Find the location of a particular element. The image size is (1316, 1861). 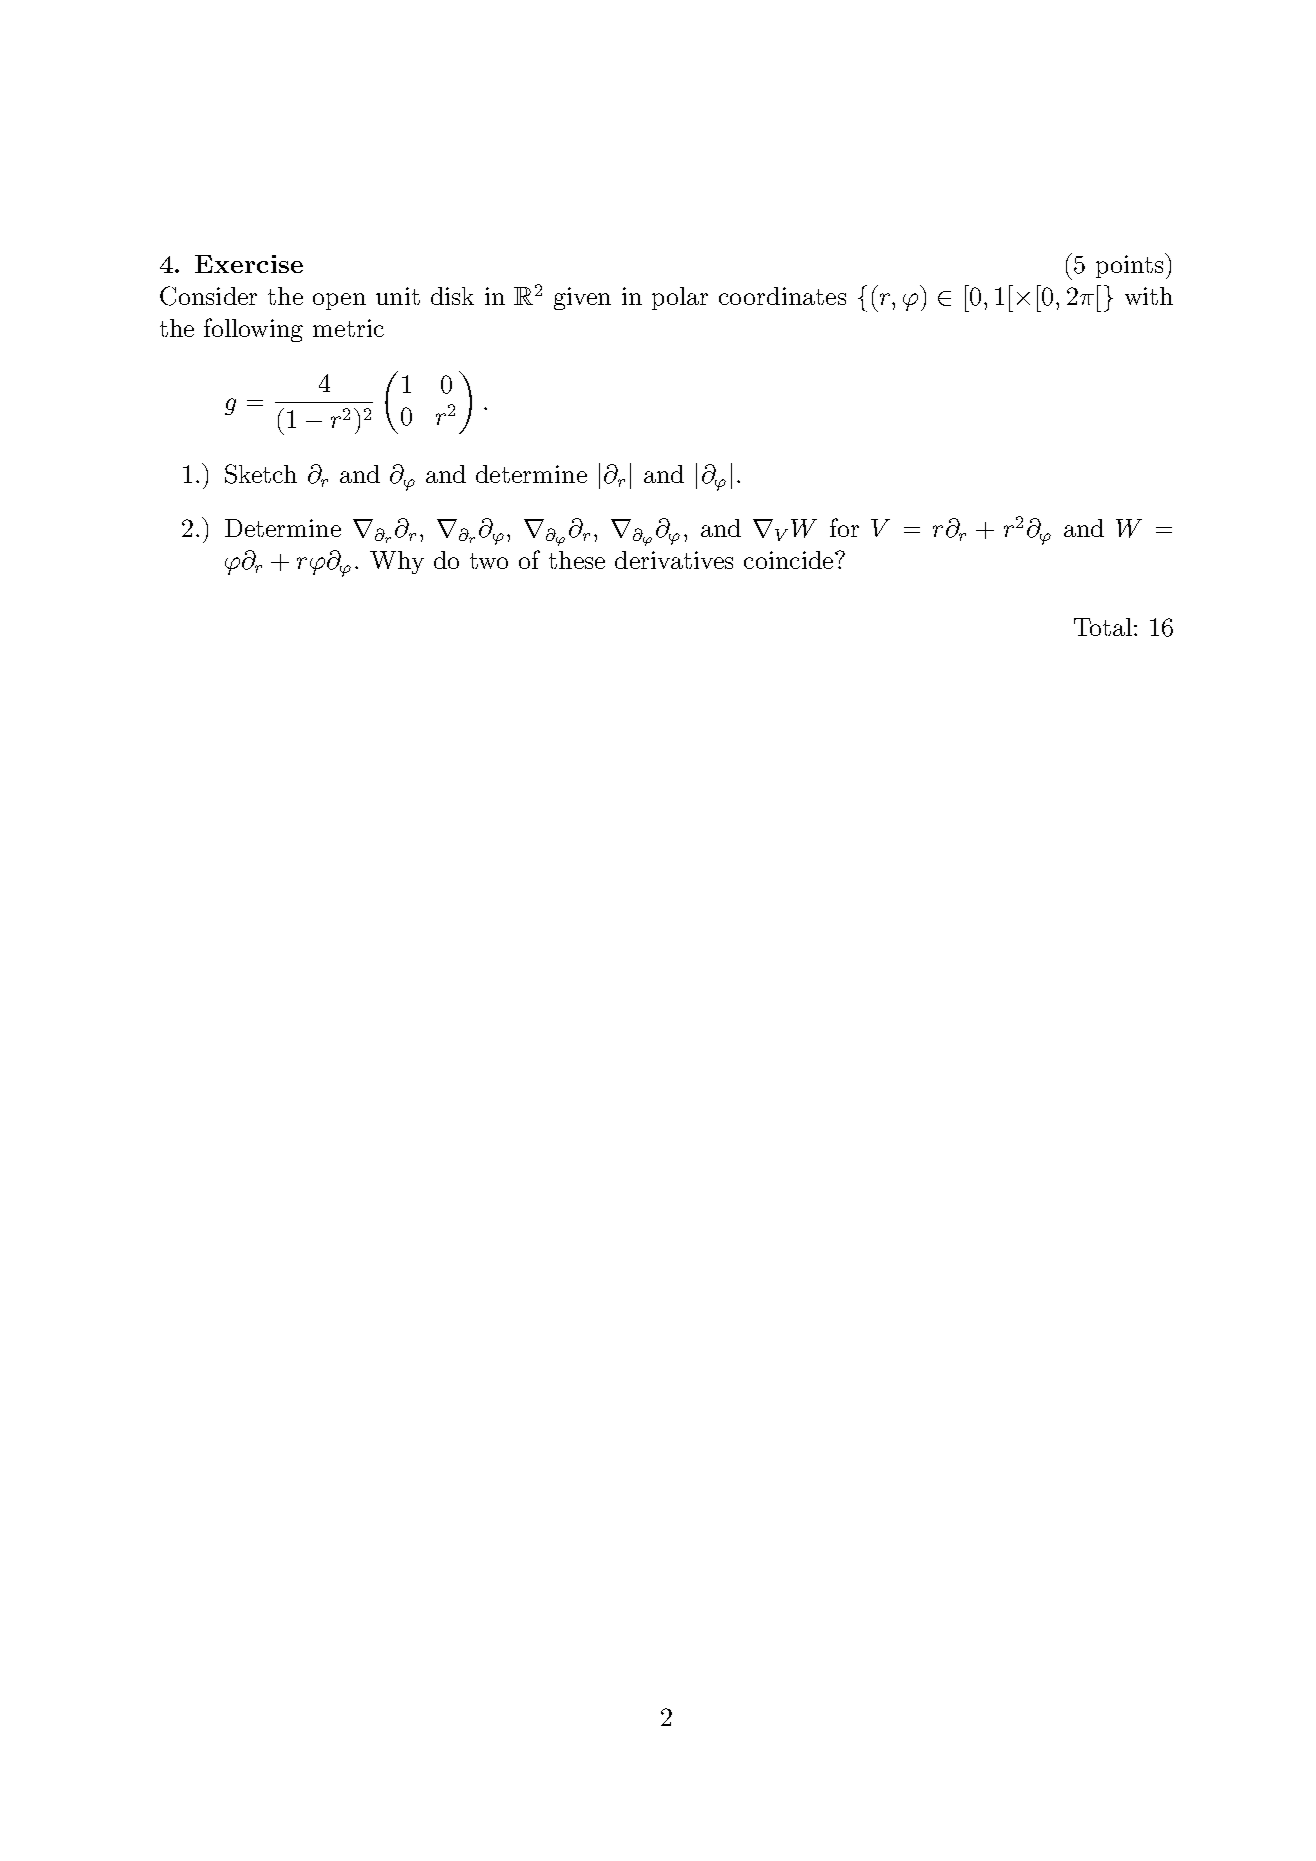

given is located at coordinates (582, 298).
